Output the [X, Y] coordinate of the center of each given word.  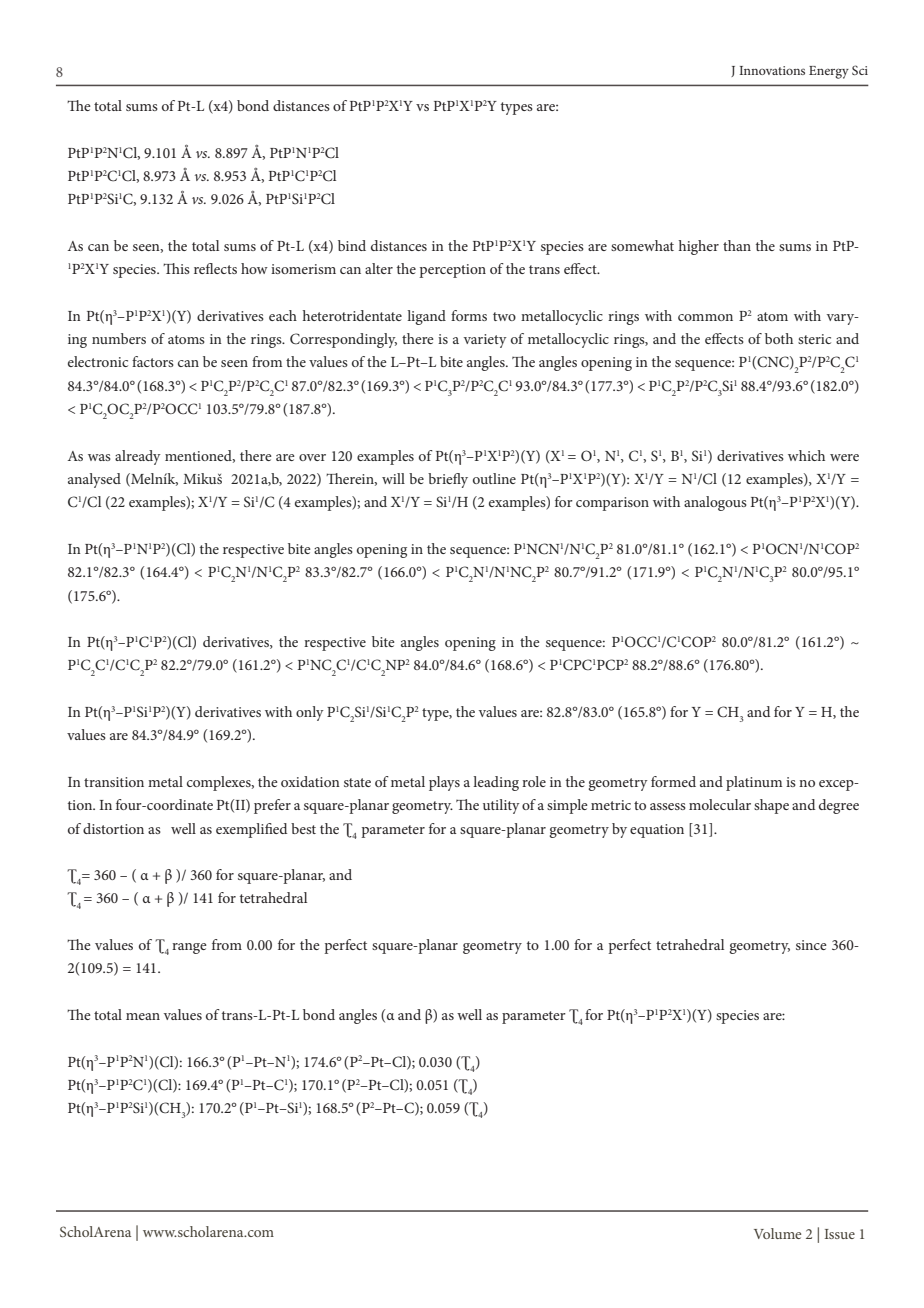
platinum [754, 783]
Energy [829, 72]
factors [153, 361]
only [310, 713]
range [189, 948]
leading [496, 783]
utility [501, 806]
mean [143, 1016]
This [176, 268]
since [811, 945]
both [779, 338]
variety [485, 341]
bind [352, 245]
